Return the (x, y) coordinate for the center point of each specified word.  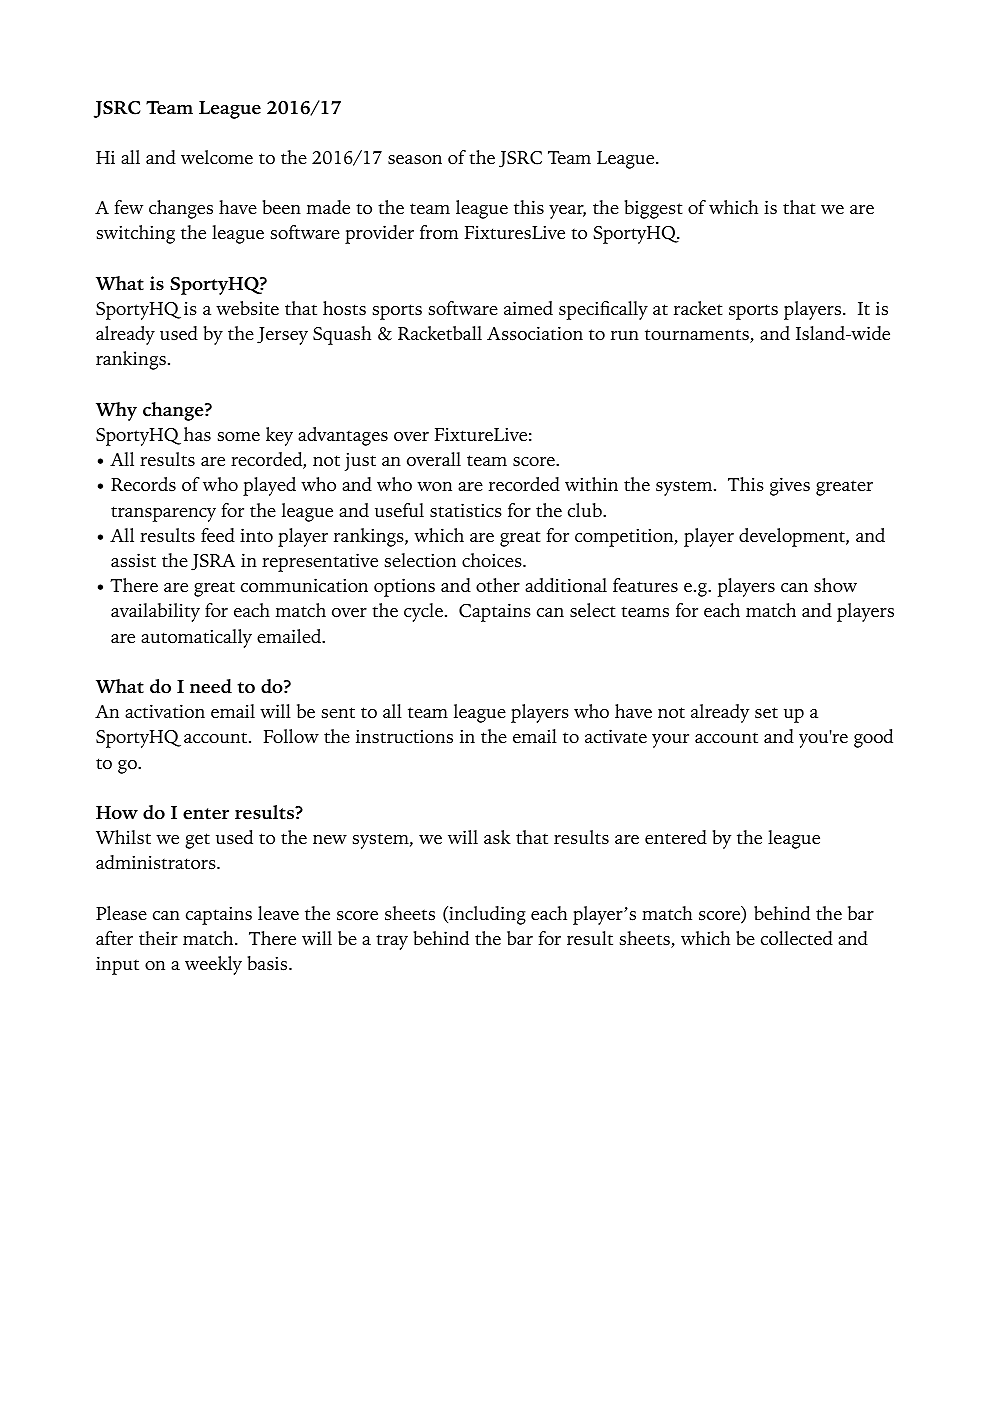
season (415, 160)
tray (392, 942)
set (766, 713)
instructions (404, 736)
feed (218, 535)
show (835, 585)
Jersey (282, 336)
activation (165, 711)
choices (493, 560)
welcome (217, 157)
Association (535, 333)
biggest (654, 209)
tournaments (698, 336)
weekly (213, 965)
